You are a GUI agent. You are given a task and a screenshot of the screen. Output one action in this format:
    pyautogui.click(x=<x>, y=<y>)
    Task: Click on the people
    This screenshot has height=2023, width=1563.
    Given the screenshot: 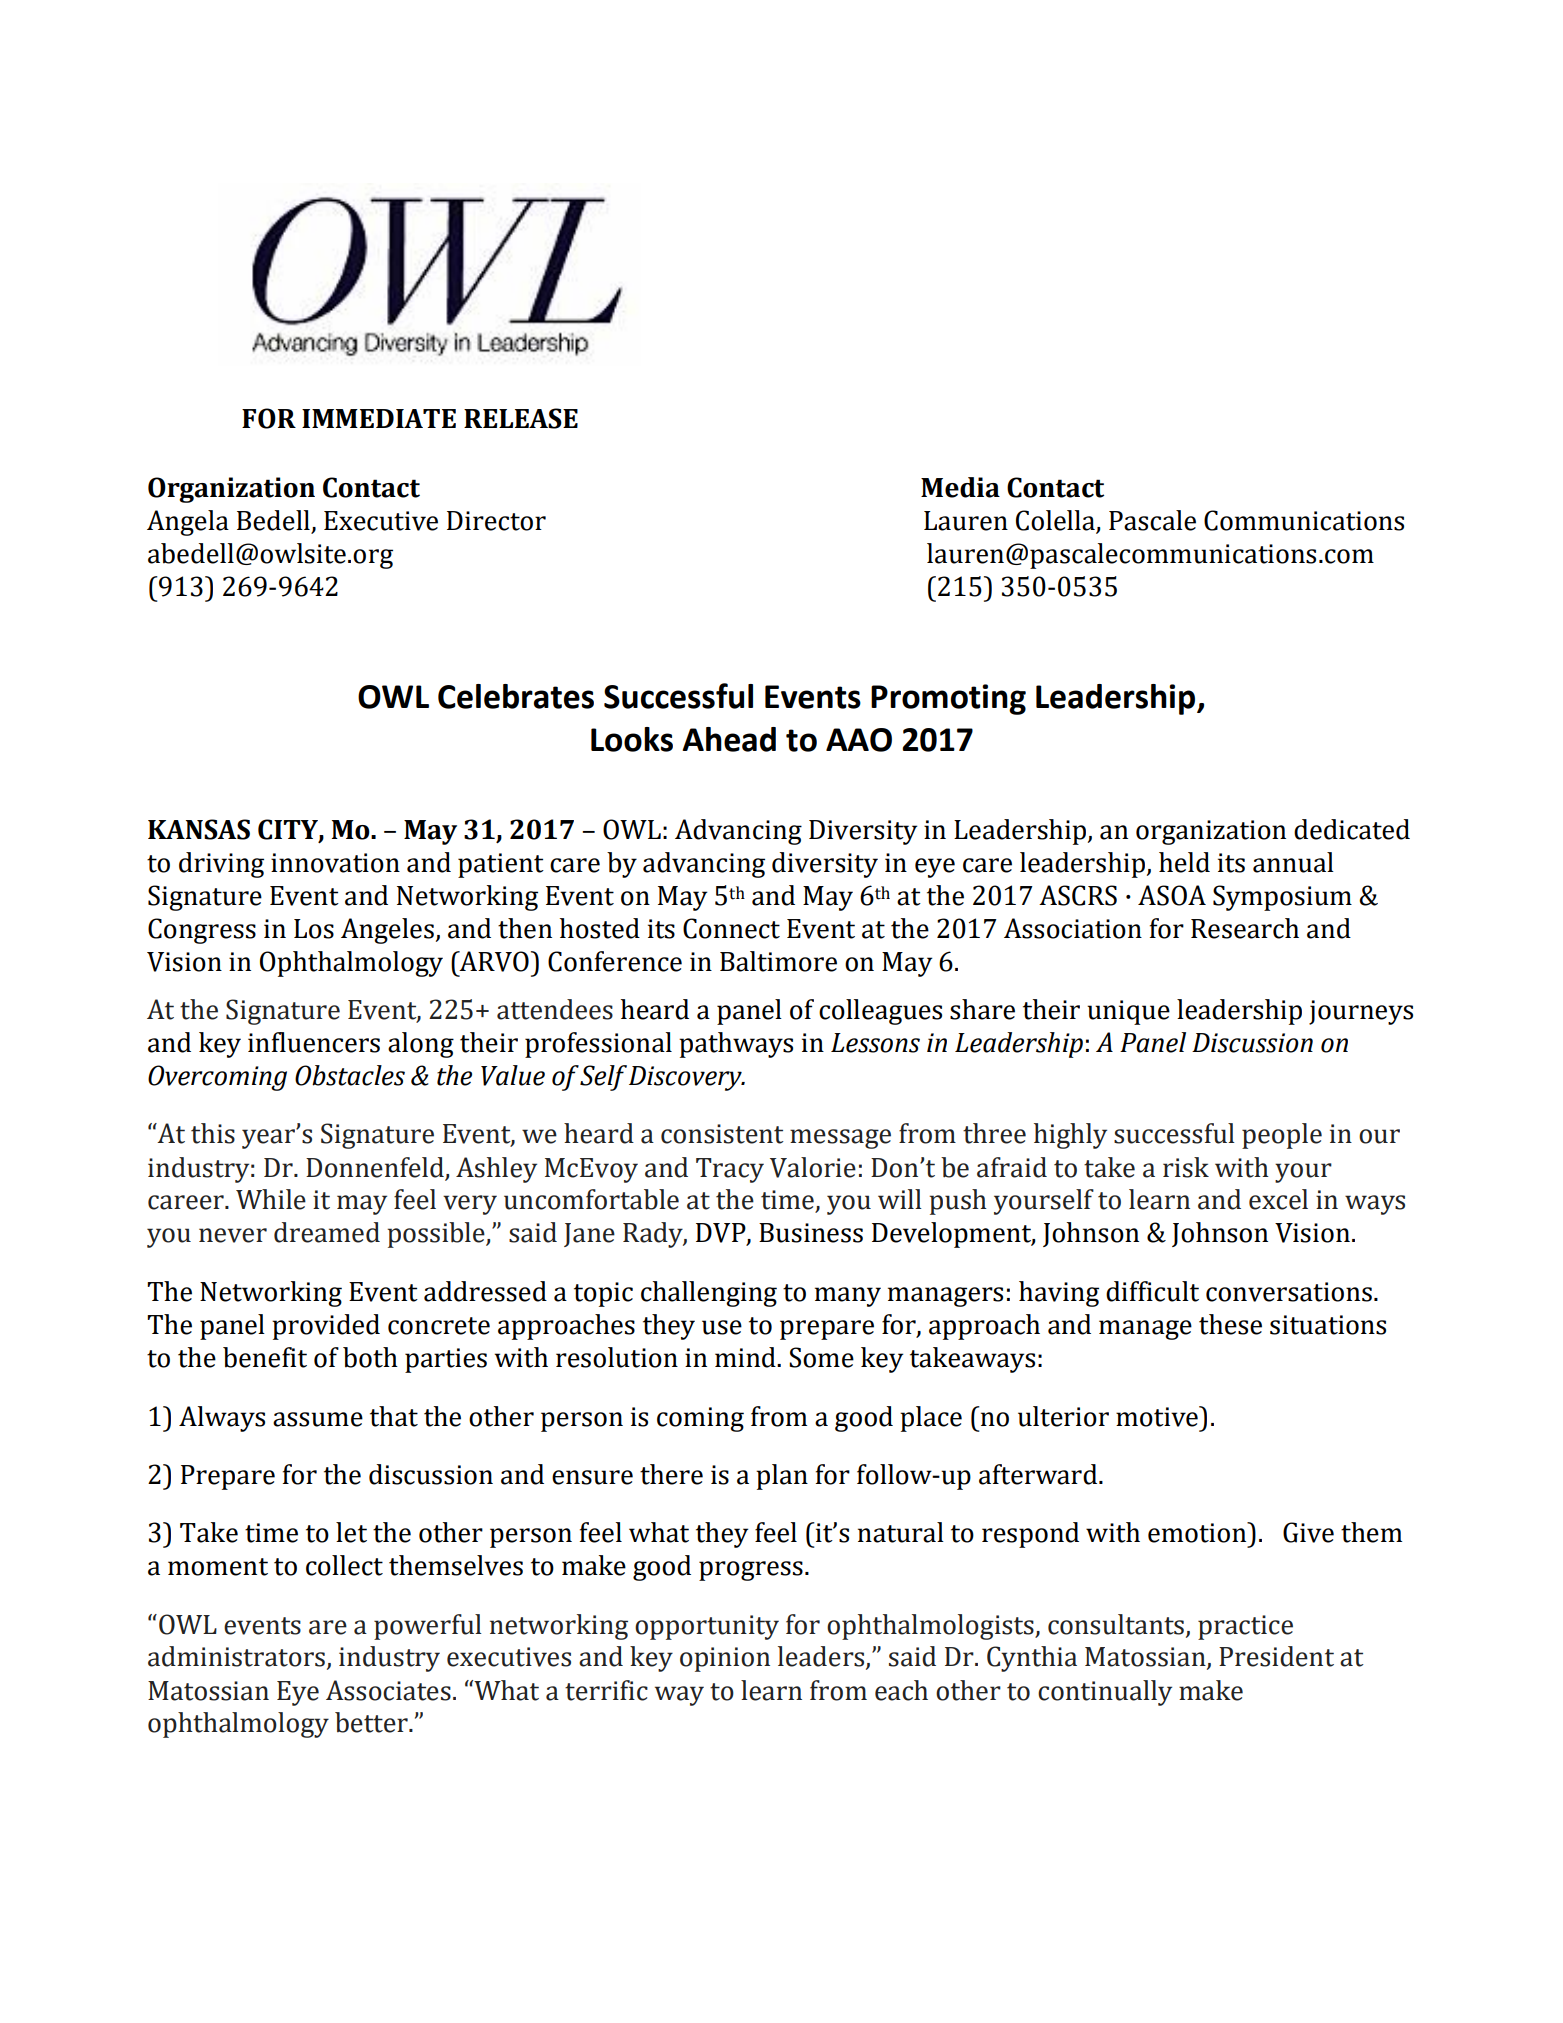 What is the action you would take?
    pyautogui.click(x=1282, y=1136)
